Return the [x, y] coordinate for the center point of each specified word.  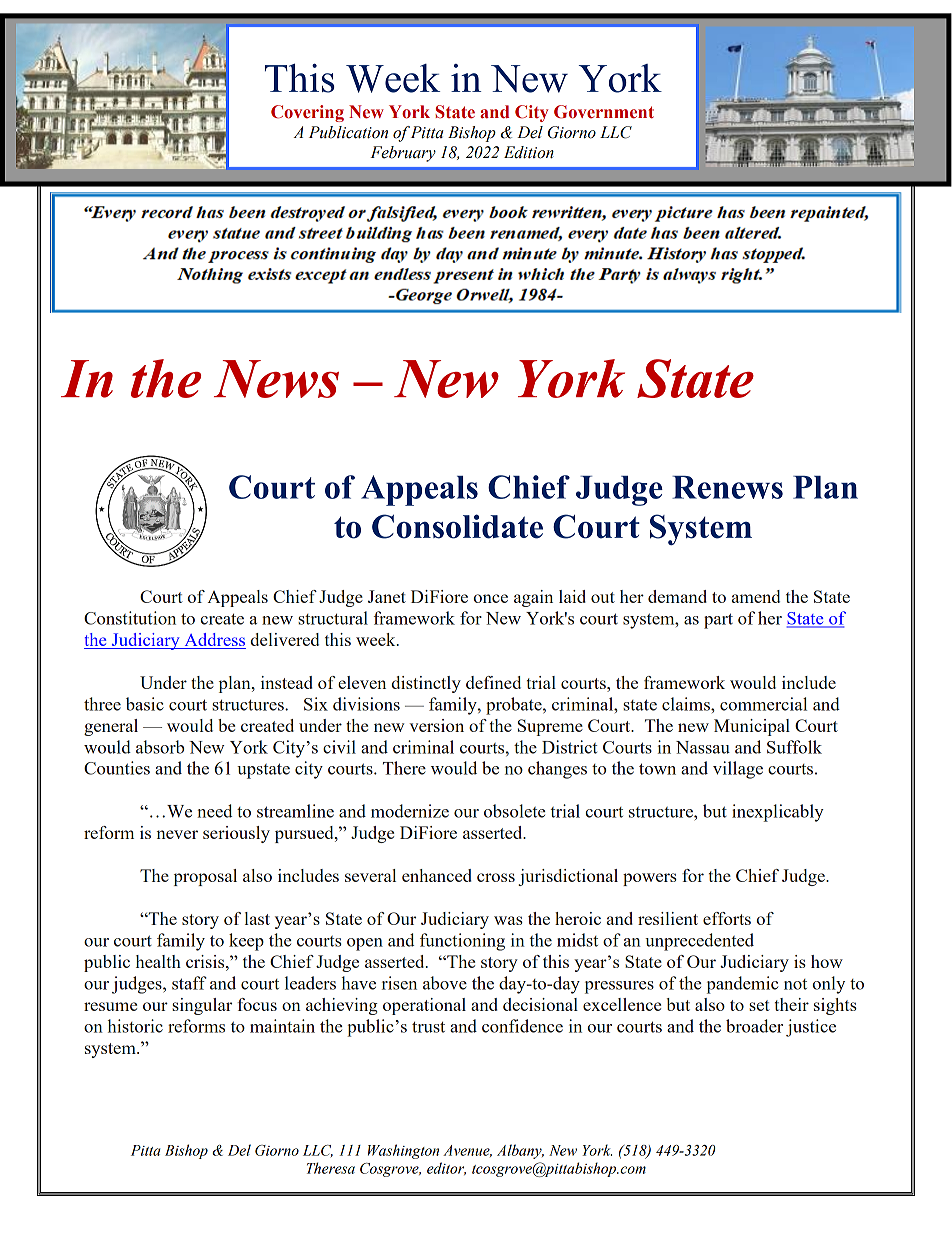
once [491, 598]
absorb [160, 747]
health [158, 961]
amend [756, 596]
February [403, 154]
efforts [727, 918]
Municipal [752, 727]
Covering [307, 113]
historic [135, 1026]
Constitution [130, 618]
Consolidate [457, 526]
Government [604, 112]
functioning [462, 942]
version [436, 725]
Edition [529, 152]
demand [677, 596]
